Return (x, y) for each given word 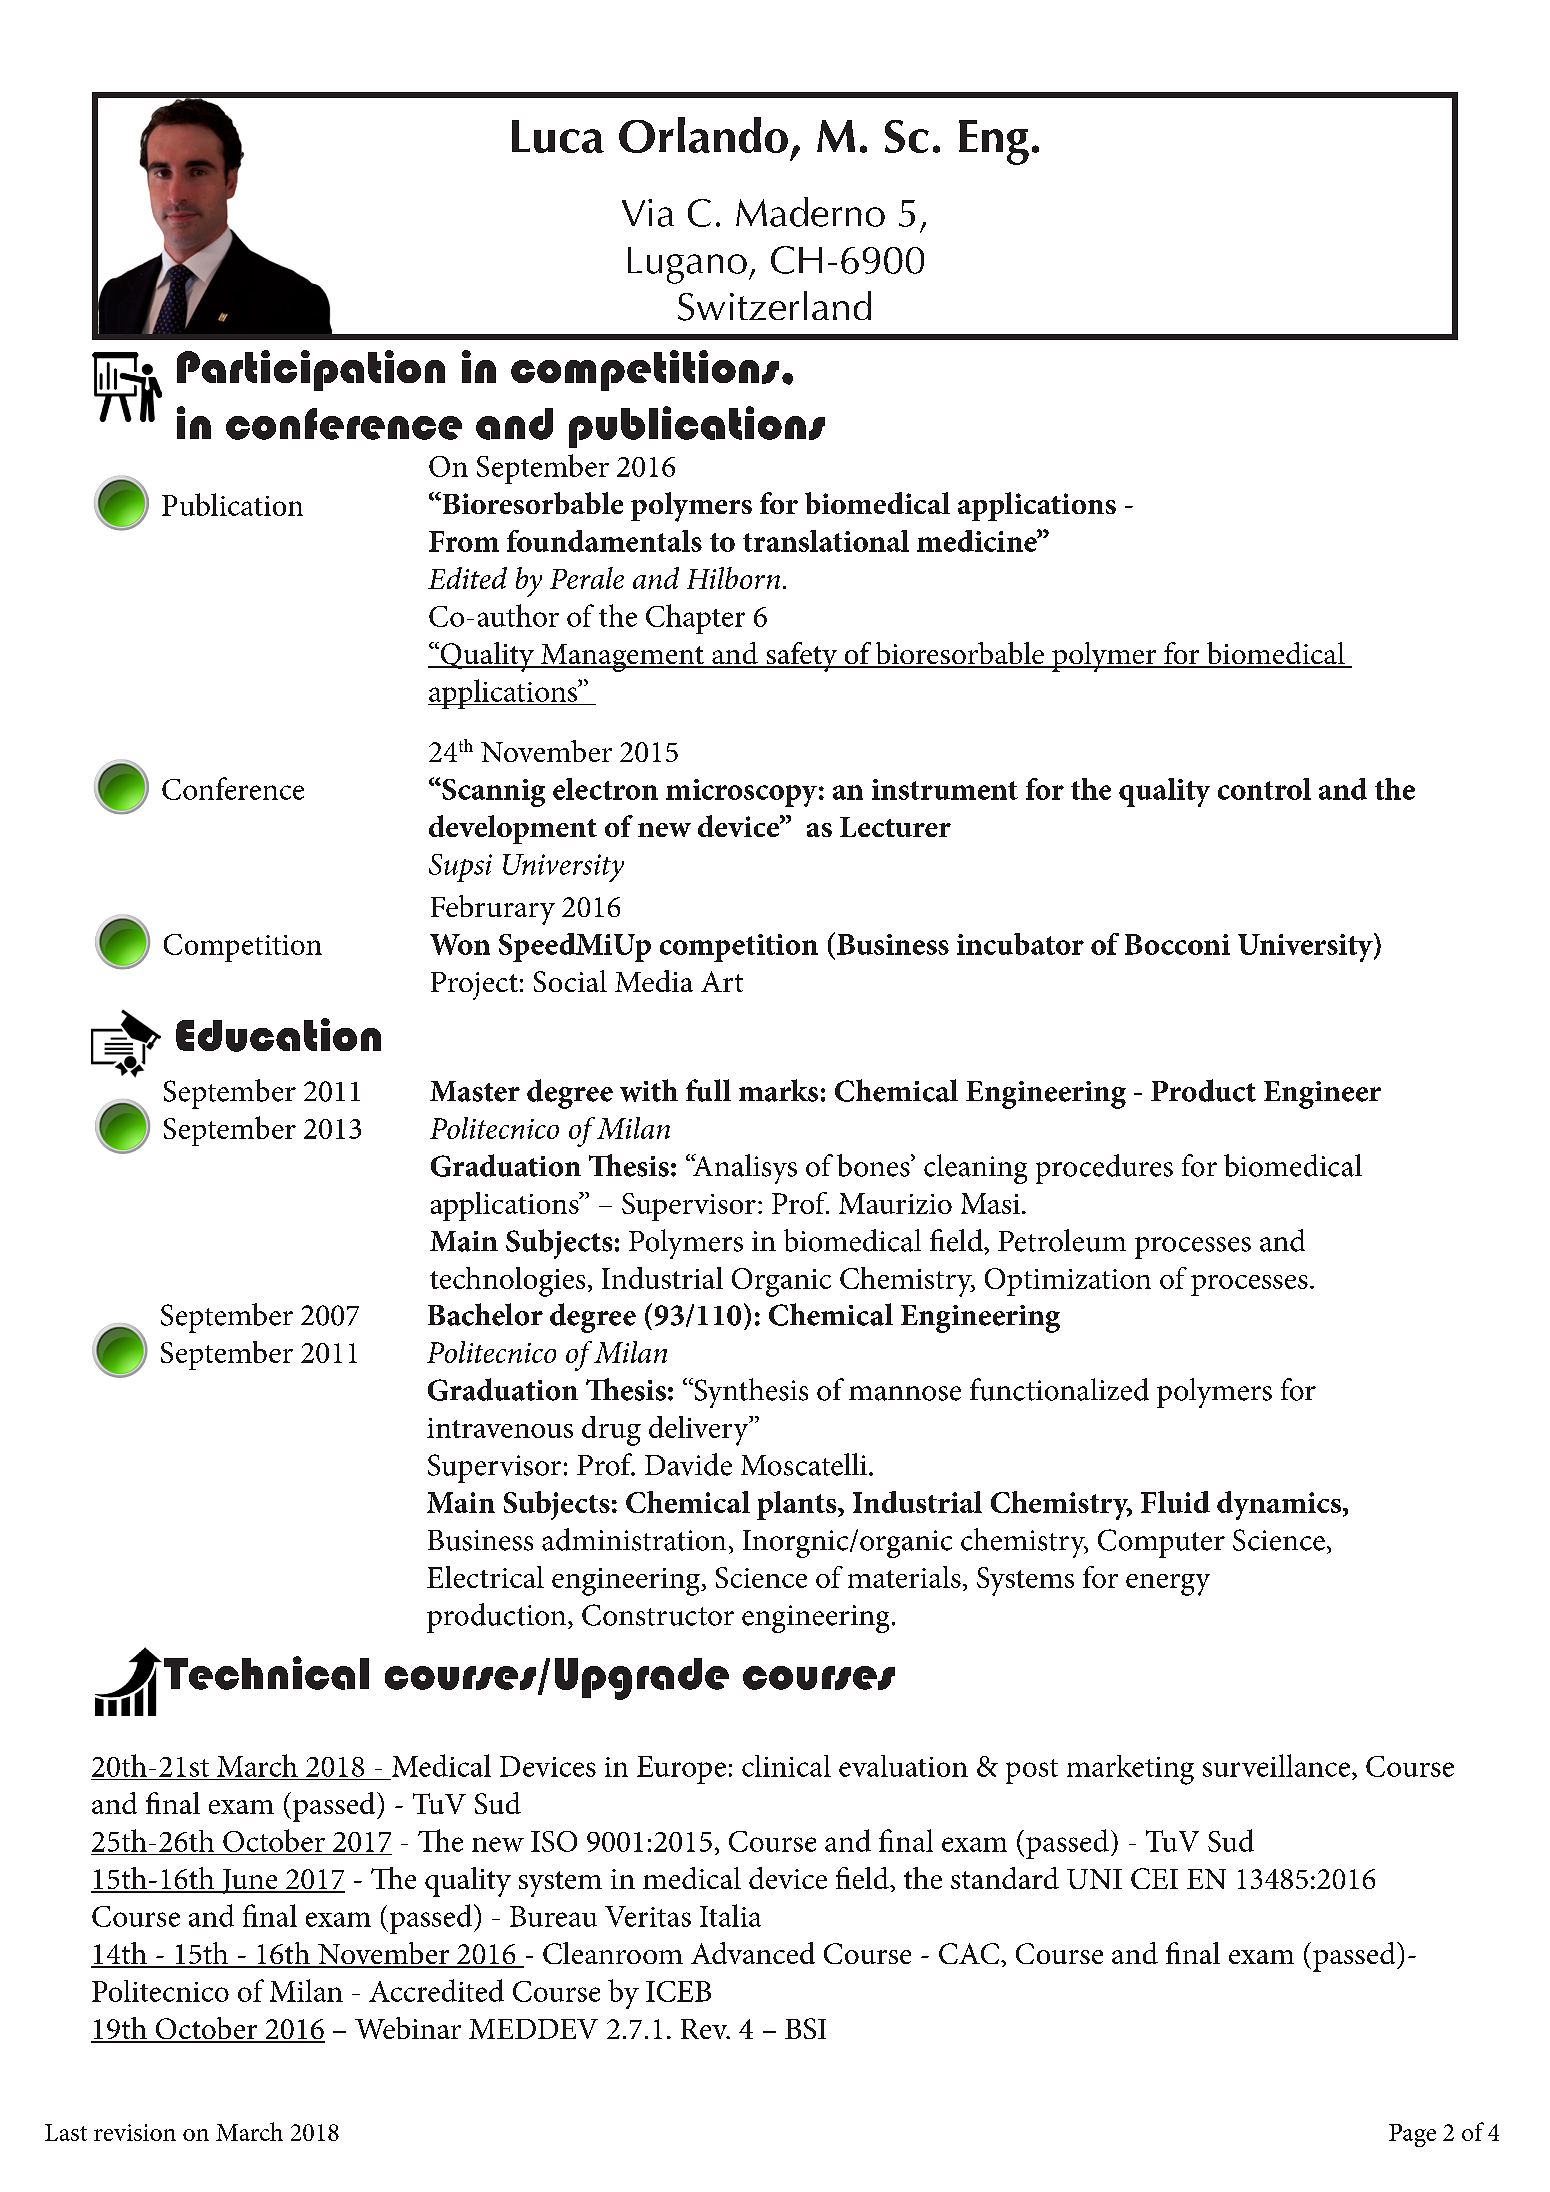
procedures (1104, 1169)
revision (135, 2132)
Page (1412, 2135)
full (708, 1090)
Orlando (703, 135)
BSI (805, 2028)
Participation (311, 370)
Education (278, 1035)
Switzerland (774, 306)
